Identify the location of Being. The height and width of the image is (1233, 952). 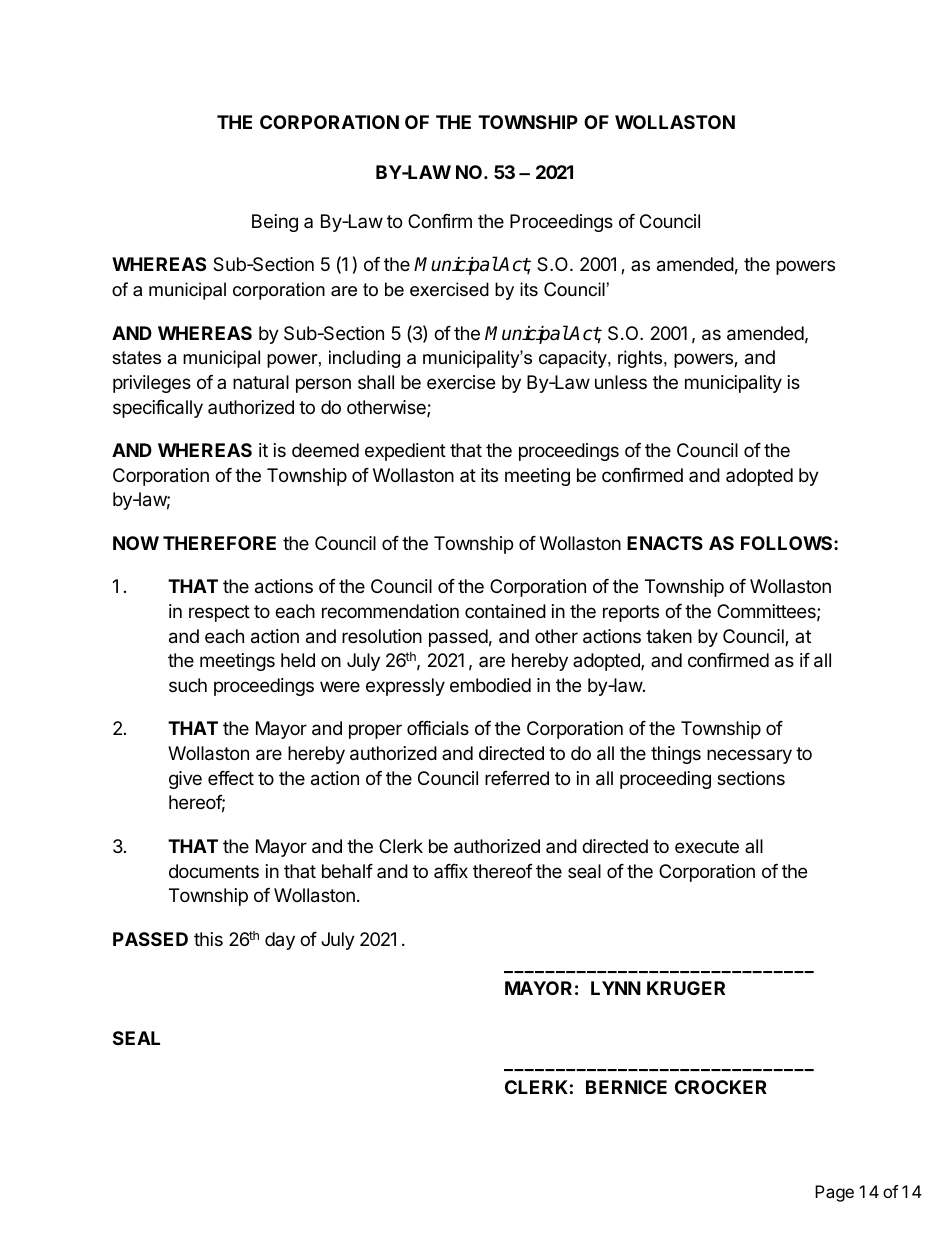
(275, 223).
